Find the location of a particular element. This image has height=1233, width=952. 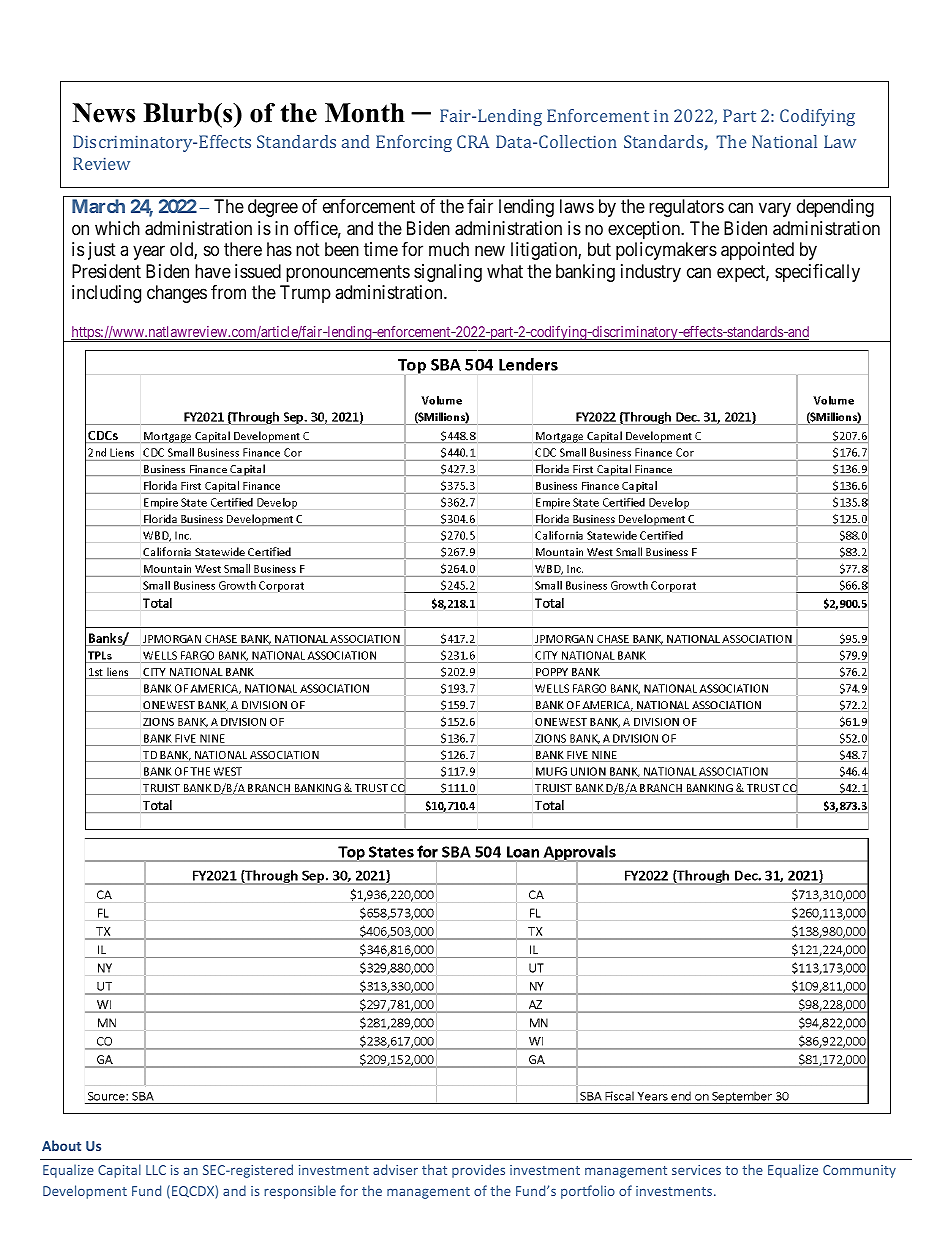

Trump is located at coordinates (305, 294).
